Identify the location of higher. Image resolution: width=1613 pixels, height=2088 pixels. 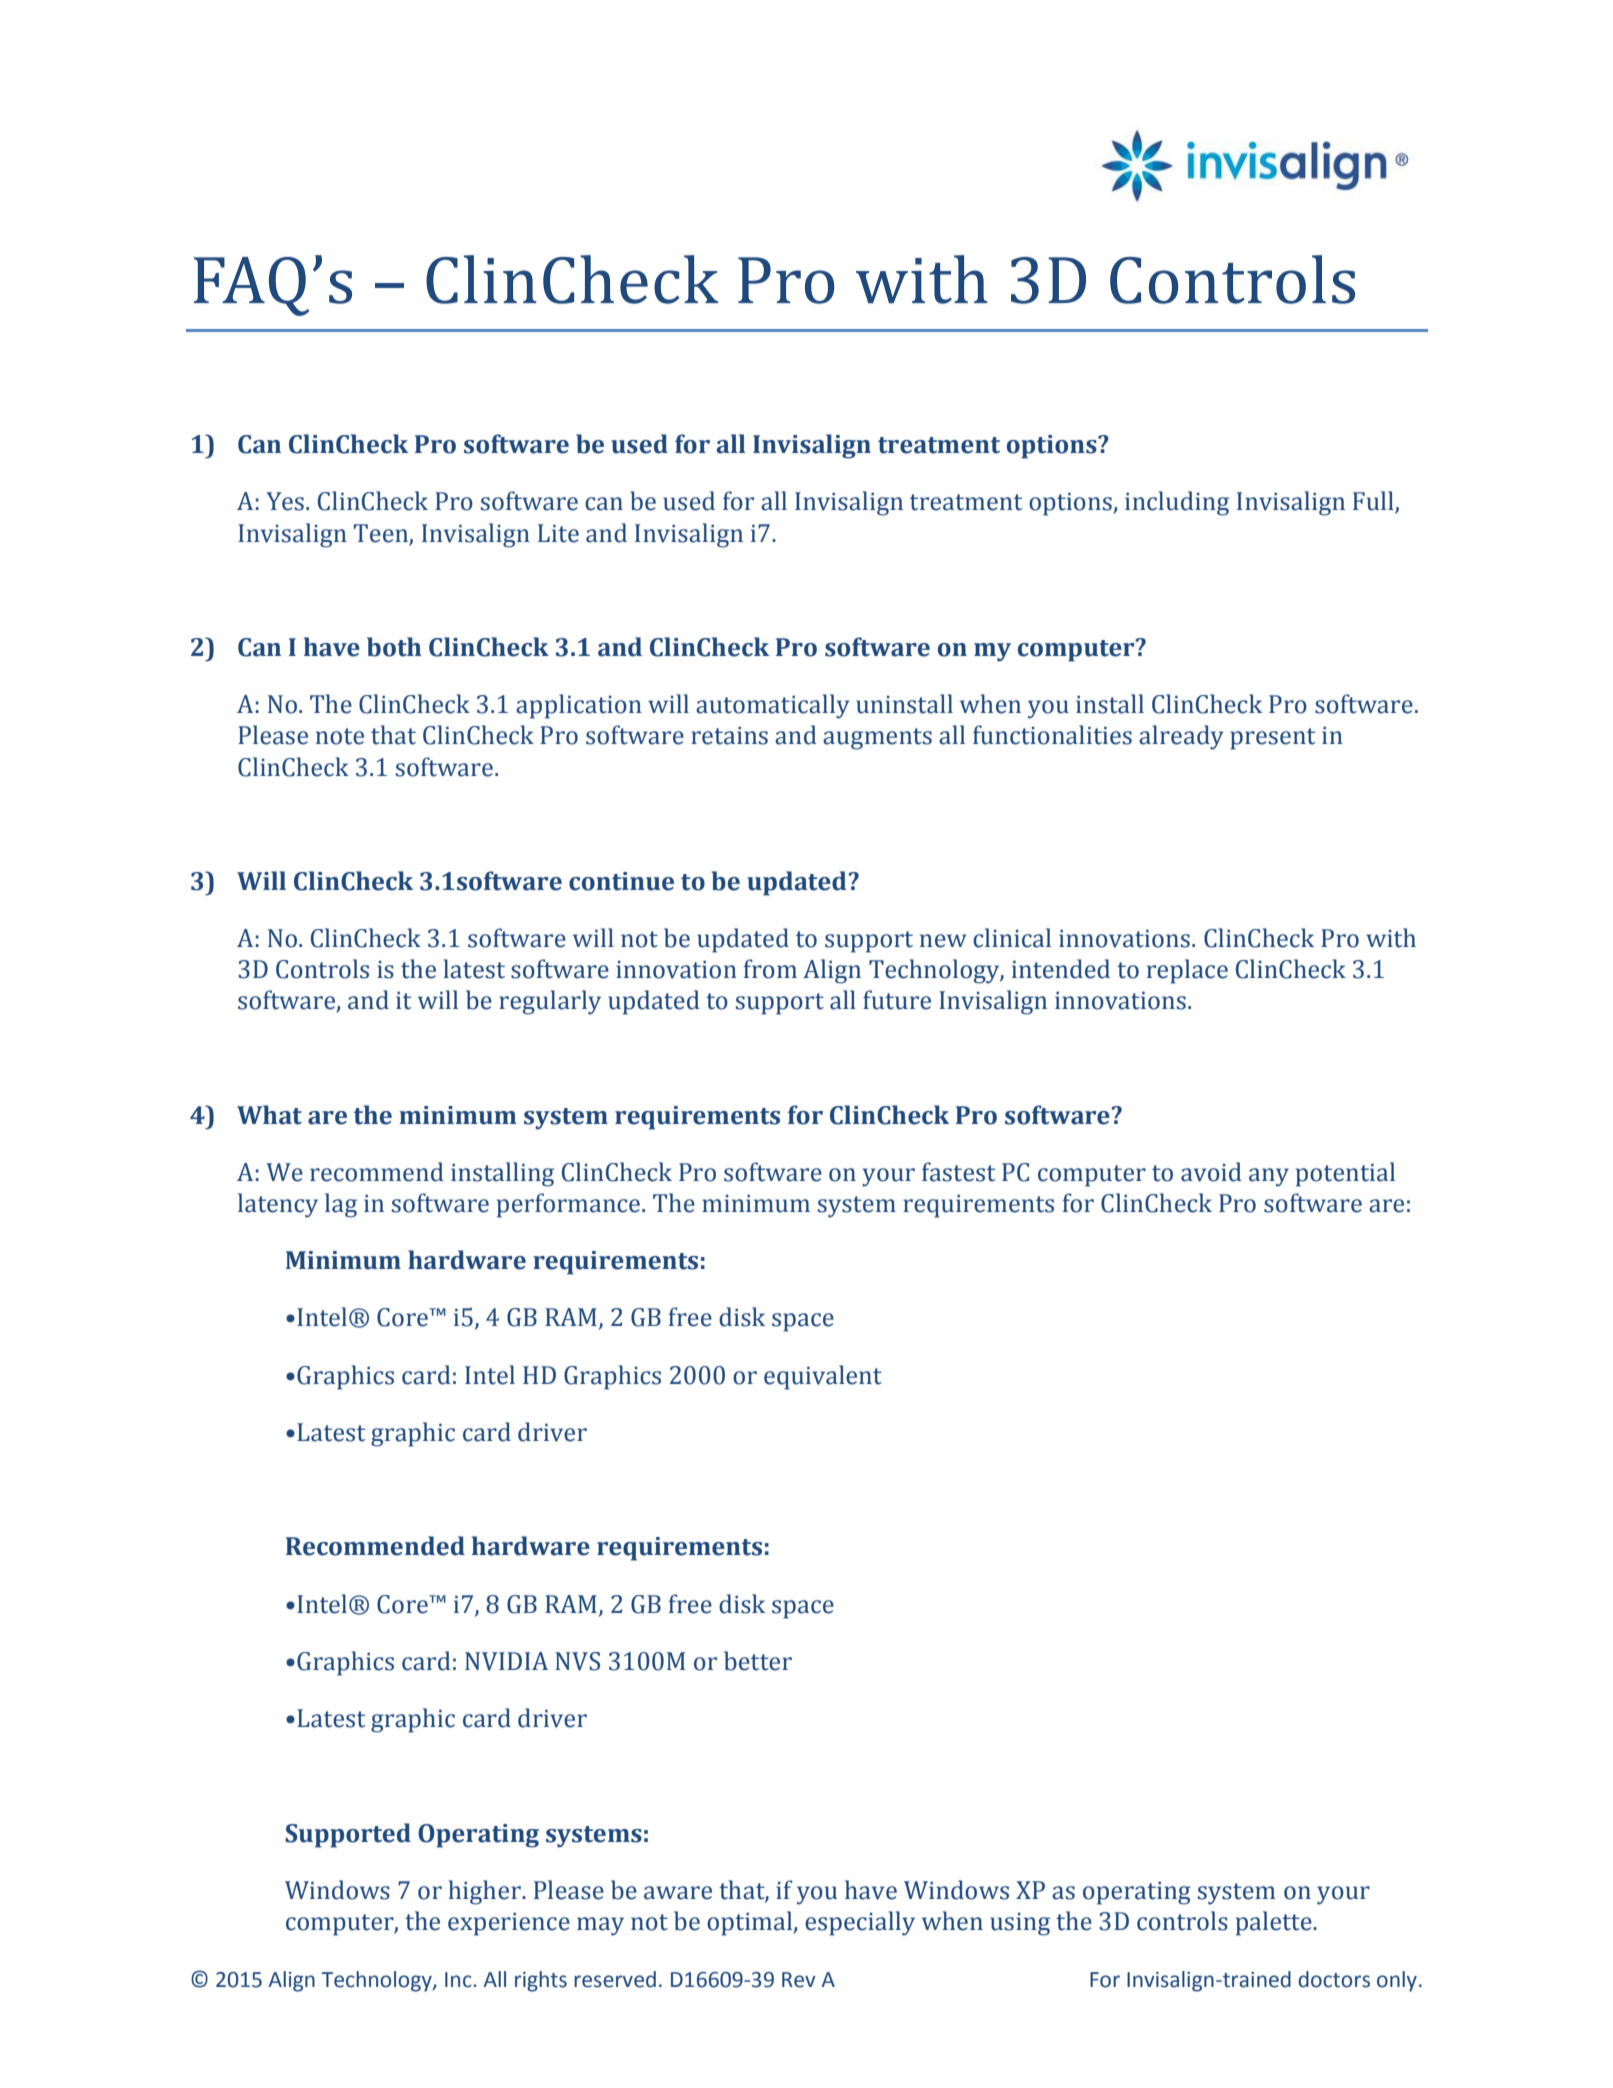
(486, 1892).
